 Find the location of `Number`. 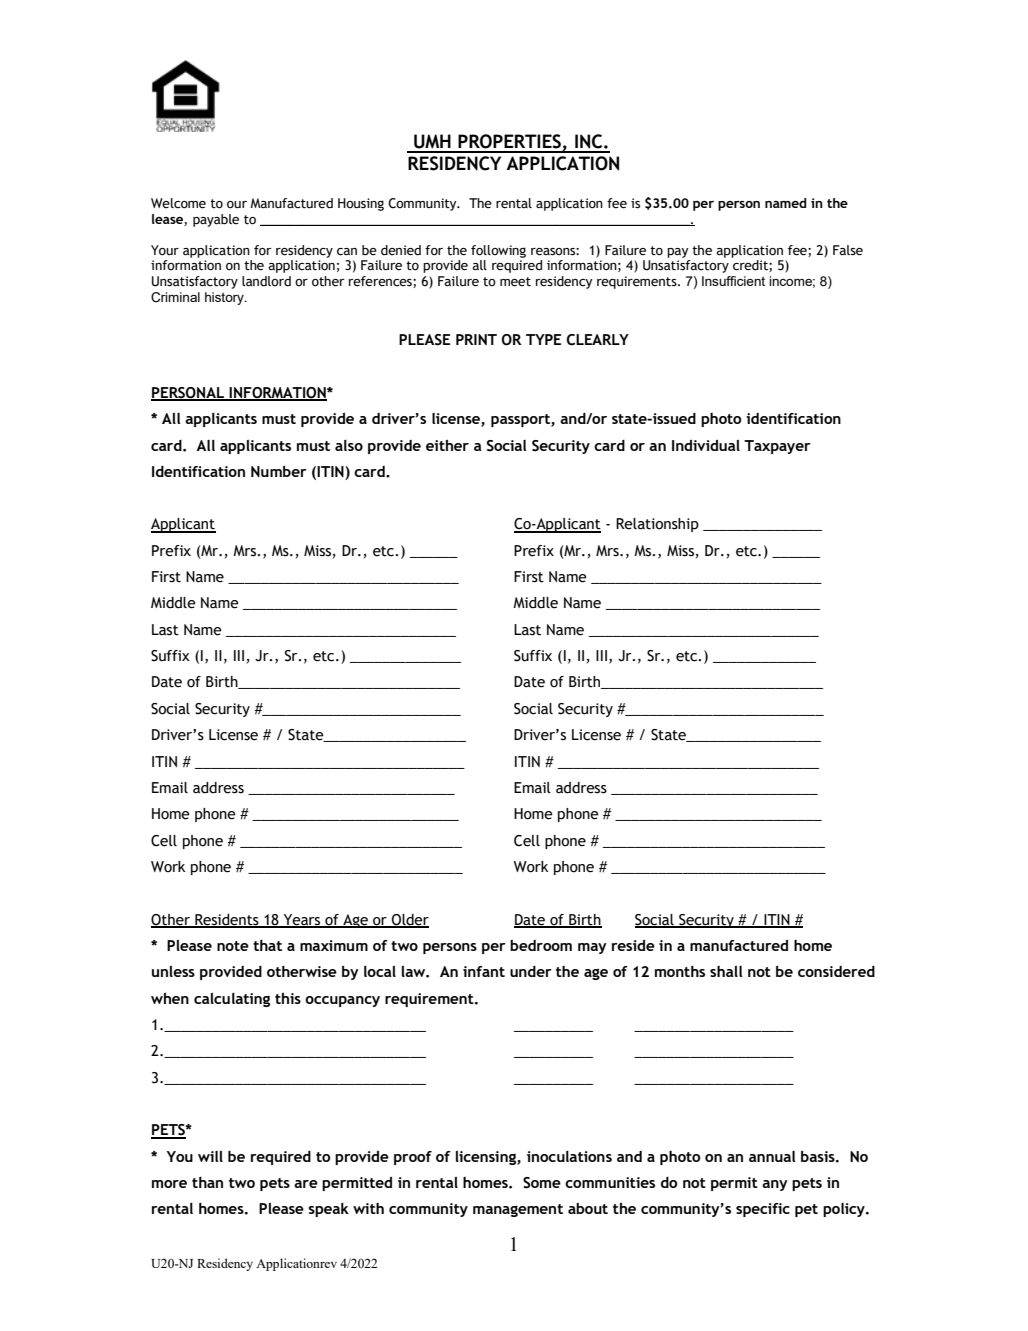

Number is located at coordinates (279, 471).
